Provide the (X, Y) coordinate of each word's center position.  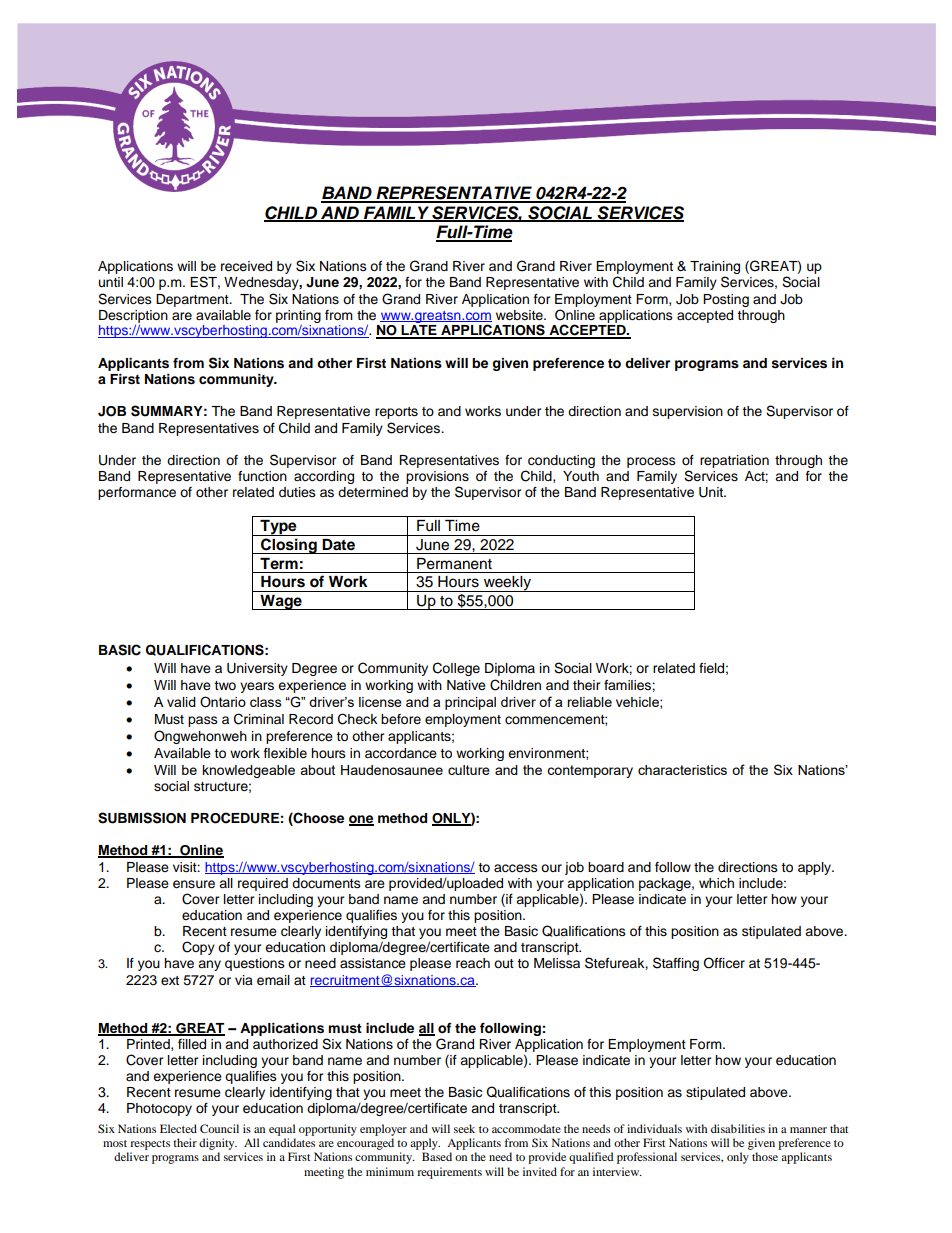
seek (464, 1128)
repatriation (734, 461)
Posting (726, 300)
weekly (507, 584)
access (516, 868)
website (520, 315)
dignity (218, 1144)
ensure (194, 884)
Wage (281, 602)
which (716, 883)
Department (193, 300)
